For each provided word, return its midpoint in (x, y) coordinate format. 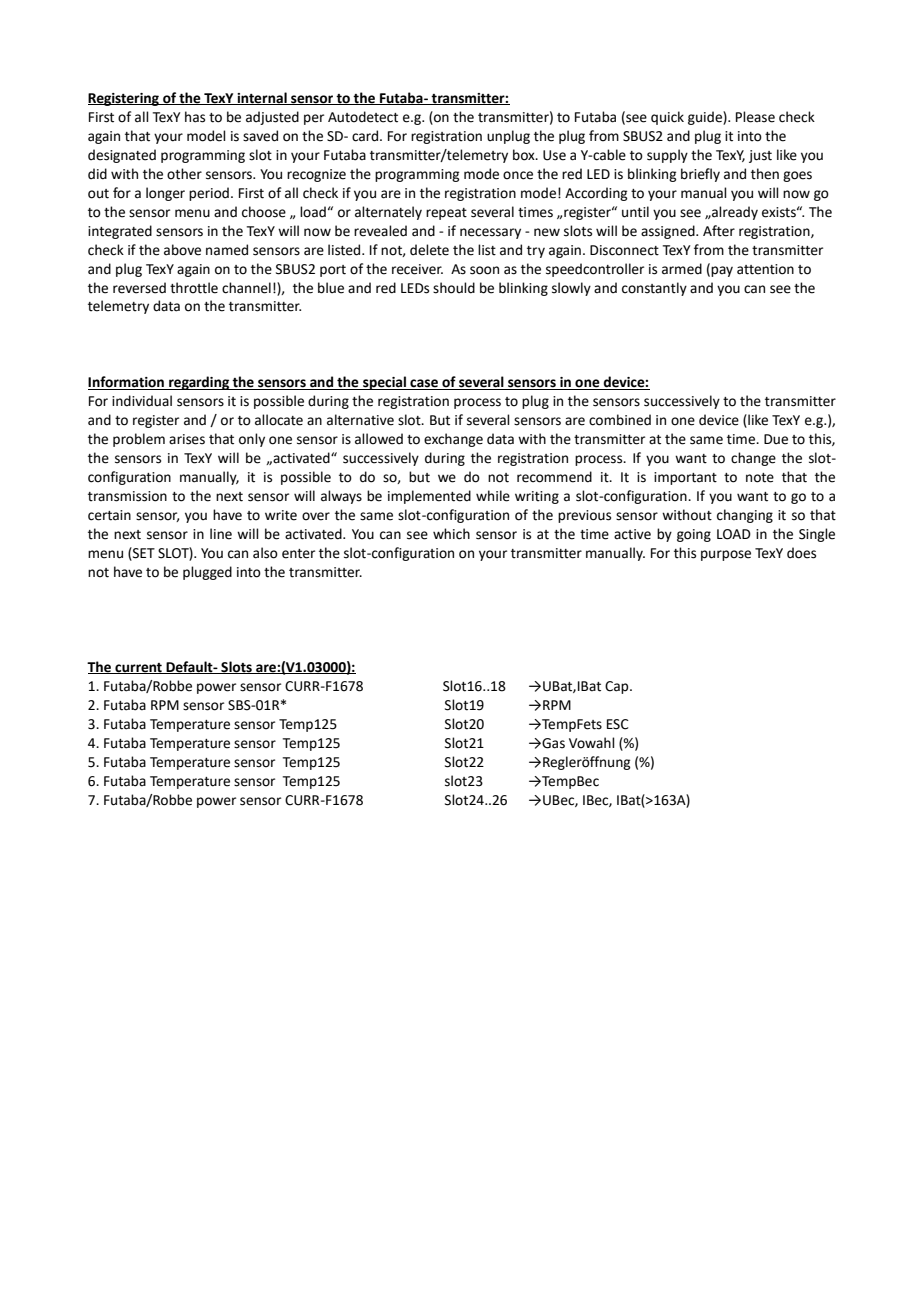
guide (706, 118)
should (454, 288)
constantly (654, 289)
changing (745, 516)
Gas (552, 743)
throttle (194, 288)
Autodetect (363, 117)
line (221, 534)
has (195, 117)
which (451, 534)
